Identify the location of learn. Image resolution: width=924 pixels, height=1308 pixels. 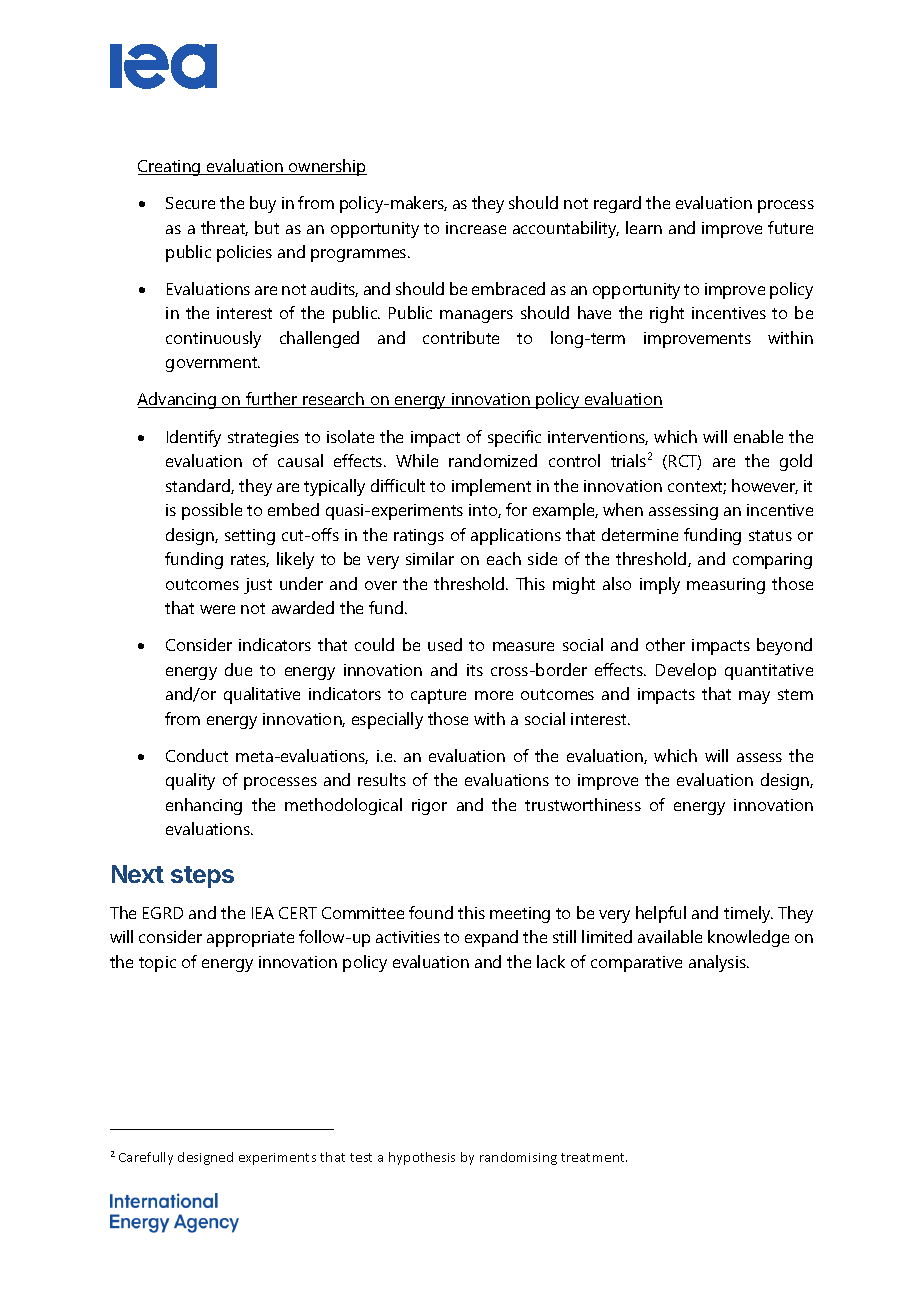
(644, 227).
